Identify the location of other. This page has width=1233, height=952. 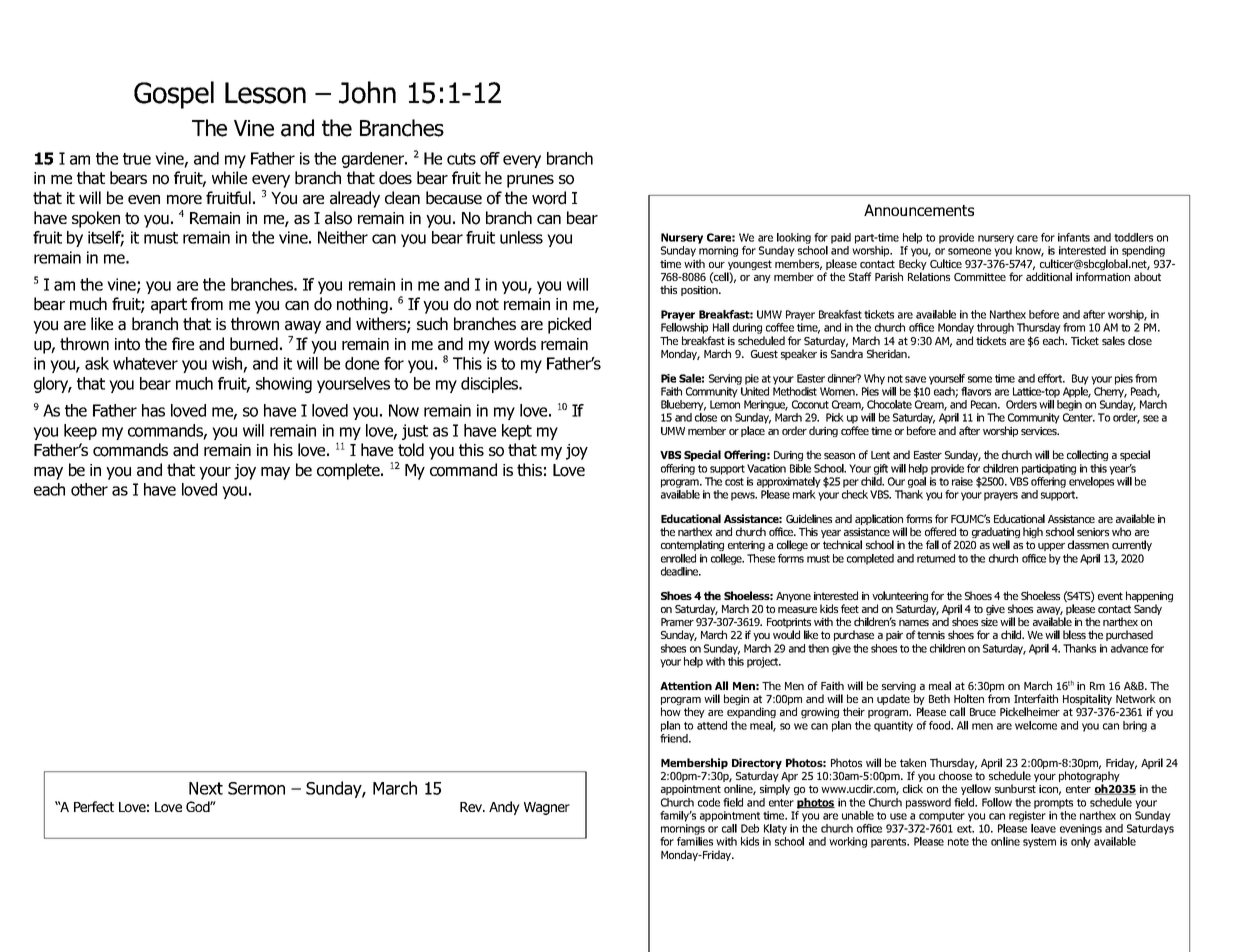
(89, 489).
